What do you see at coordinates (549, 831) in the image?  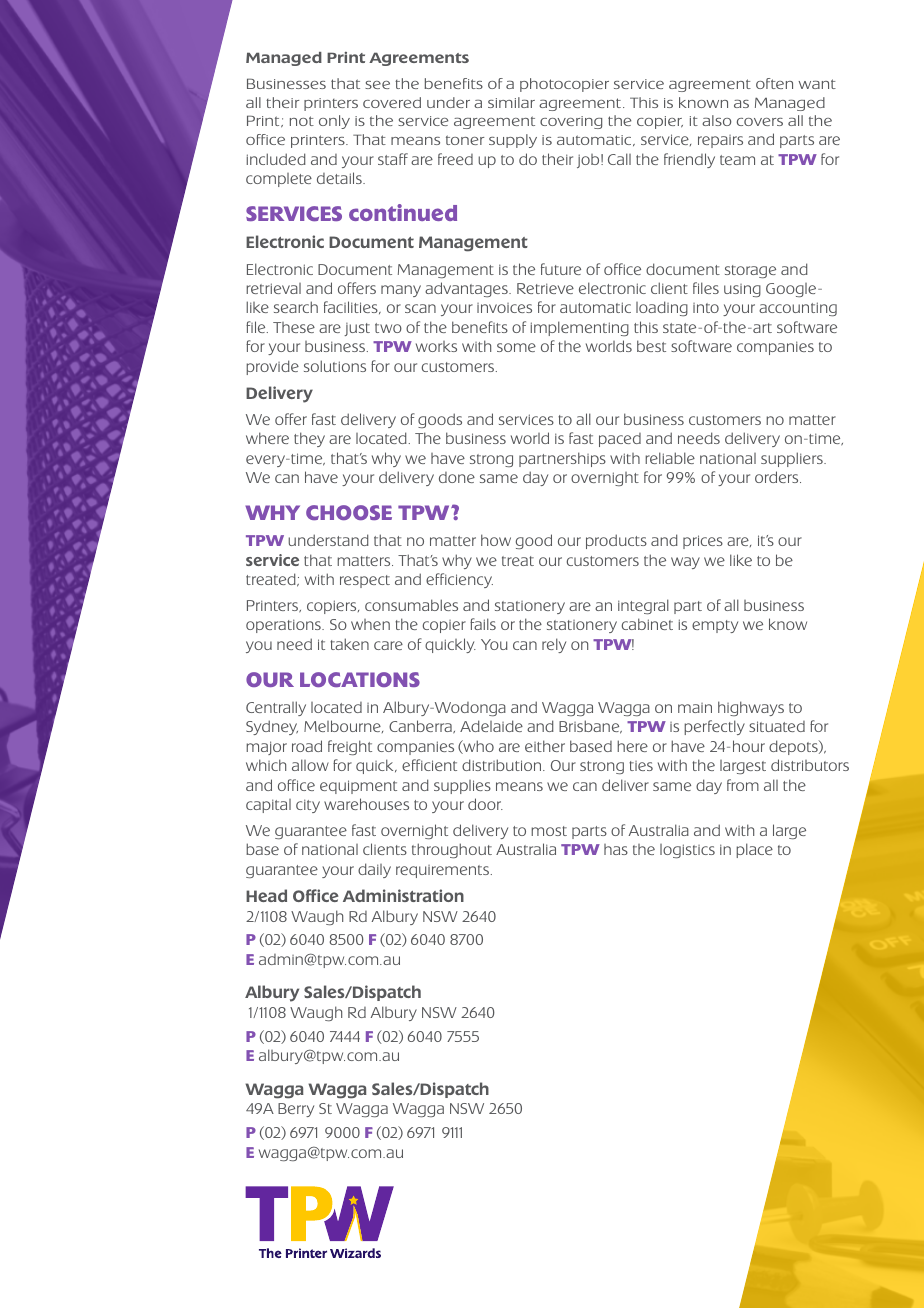 I see `most` at bounding box center [549, 831].
